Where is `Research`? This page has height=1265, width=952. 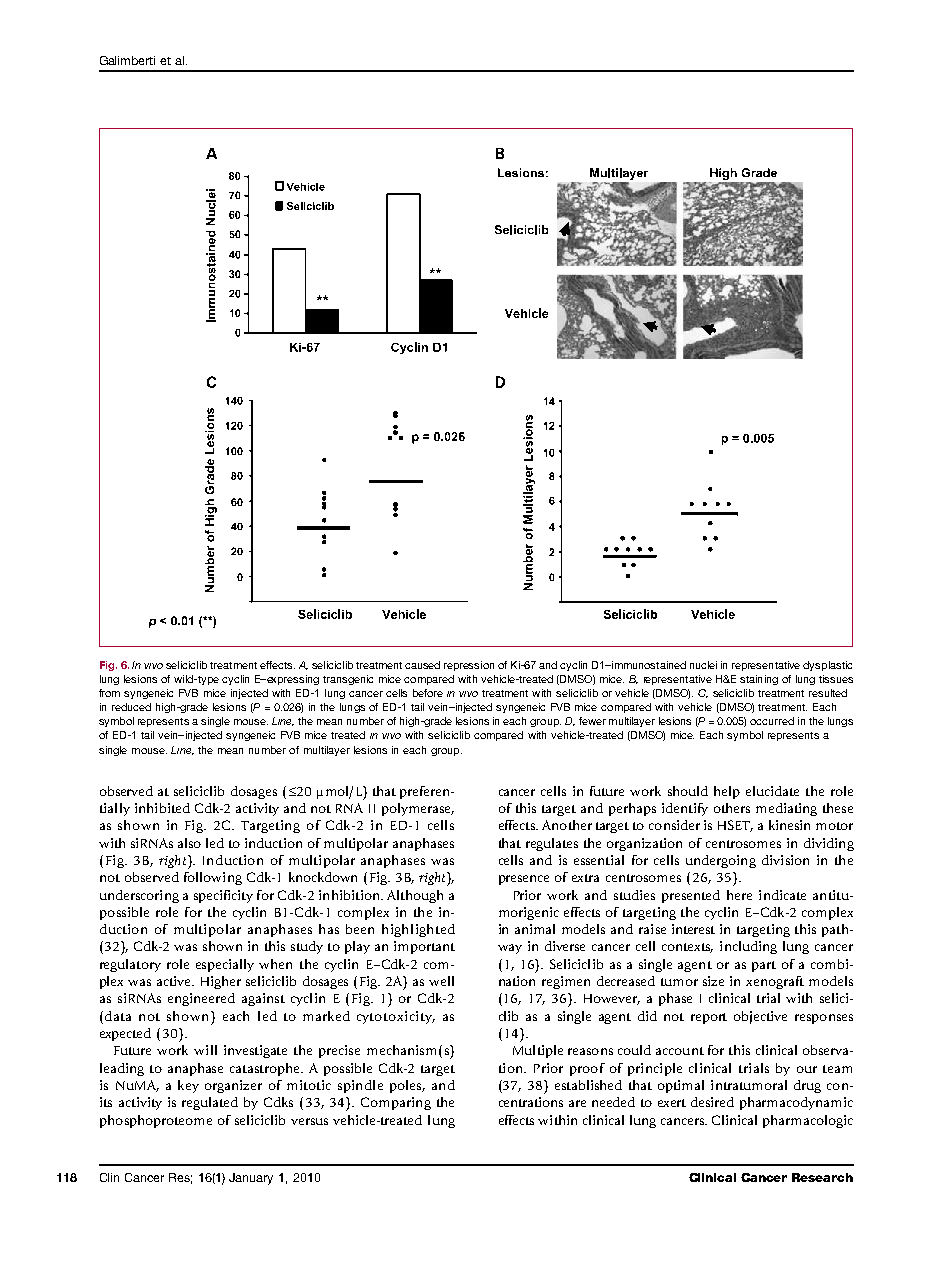 Research is located at coordinates (822, 1177).
